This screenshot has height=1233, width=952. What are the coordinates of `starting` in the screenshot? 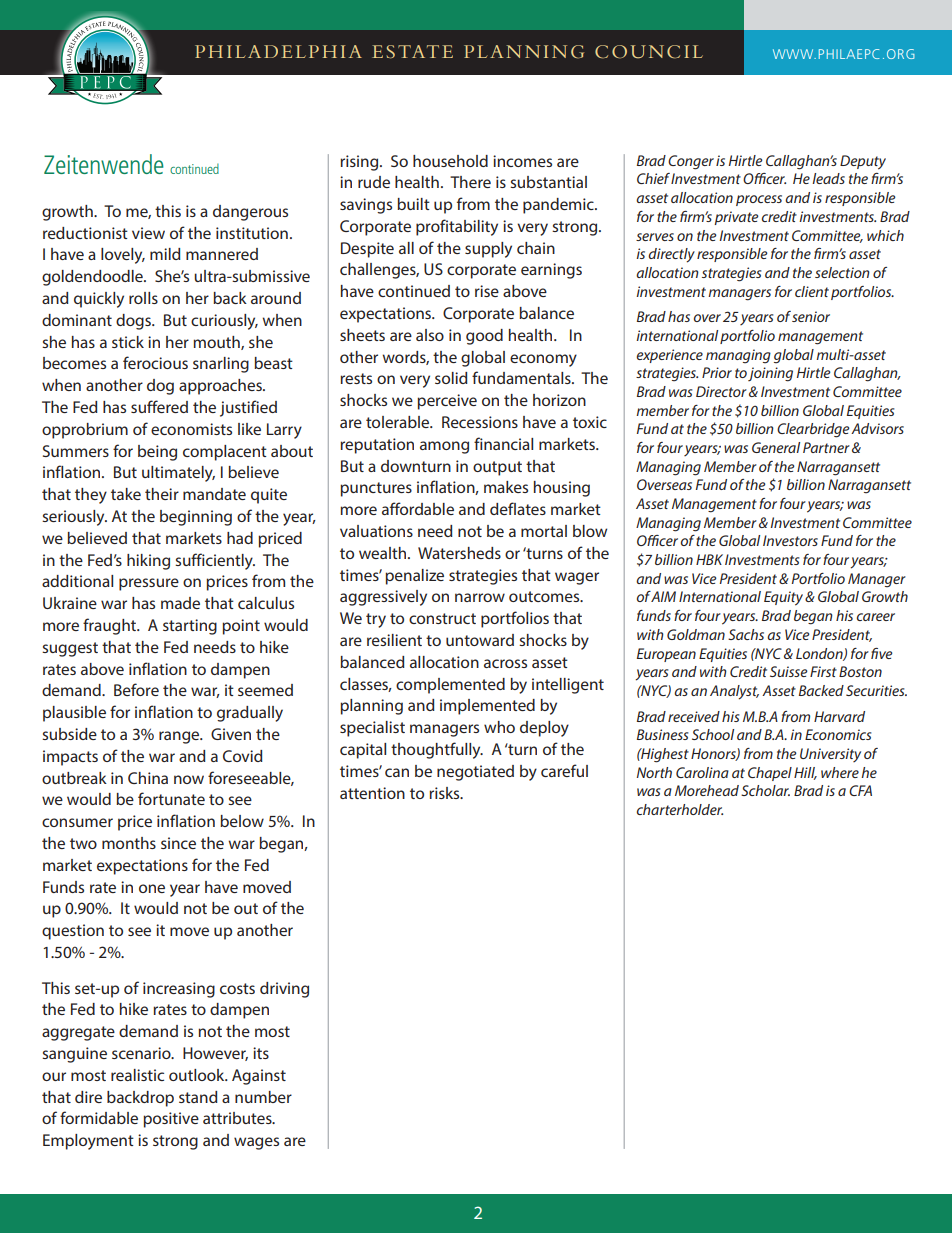 It's located at (190, 627).
